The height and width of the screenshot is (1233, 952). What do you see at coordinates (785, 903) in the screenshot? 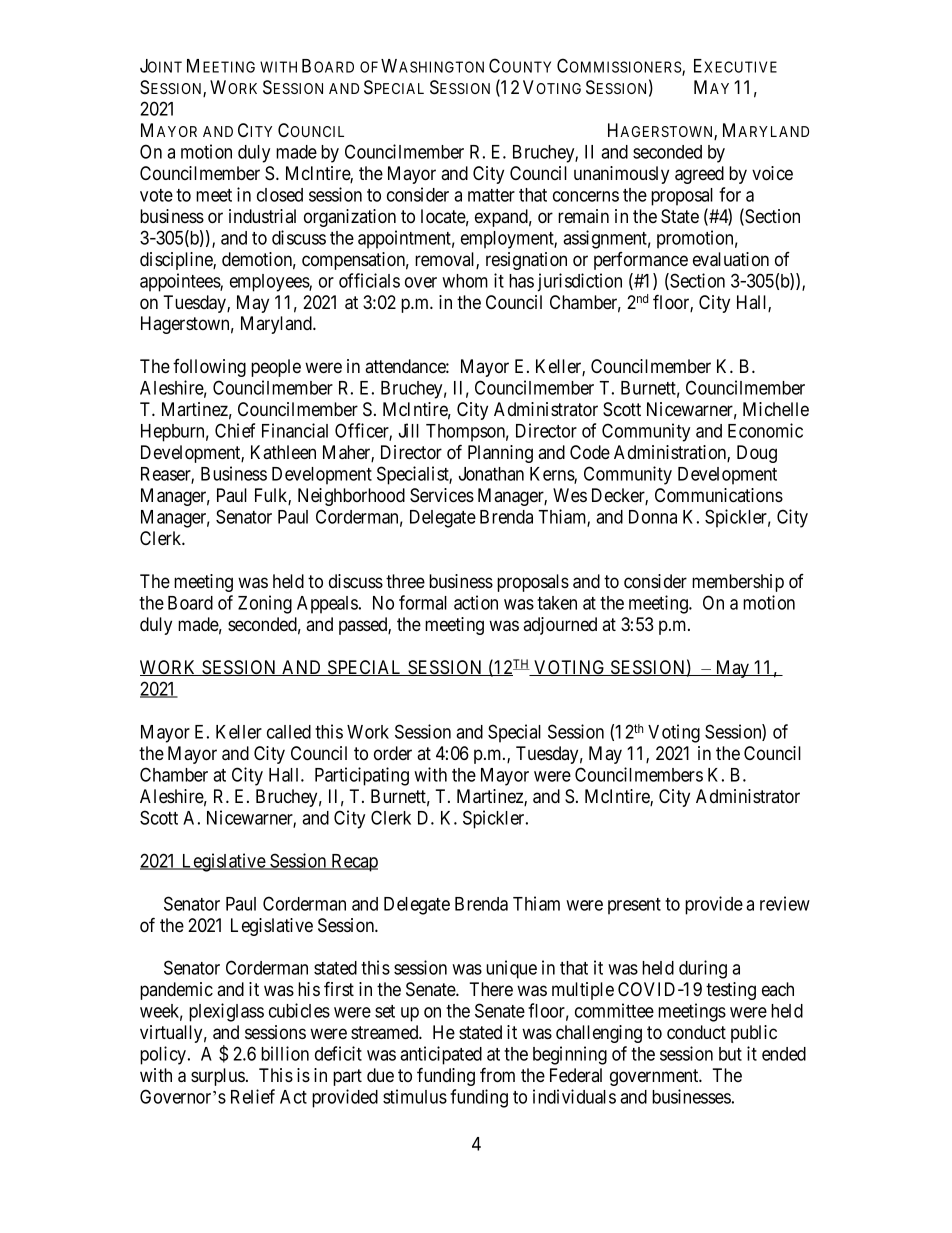
I see `review` at bounding box center [785, 903].
